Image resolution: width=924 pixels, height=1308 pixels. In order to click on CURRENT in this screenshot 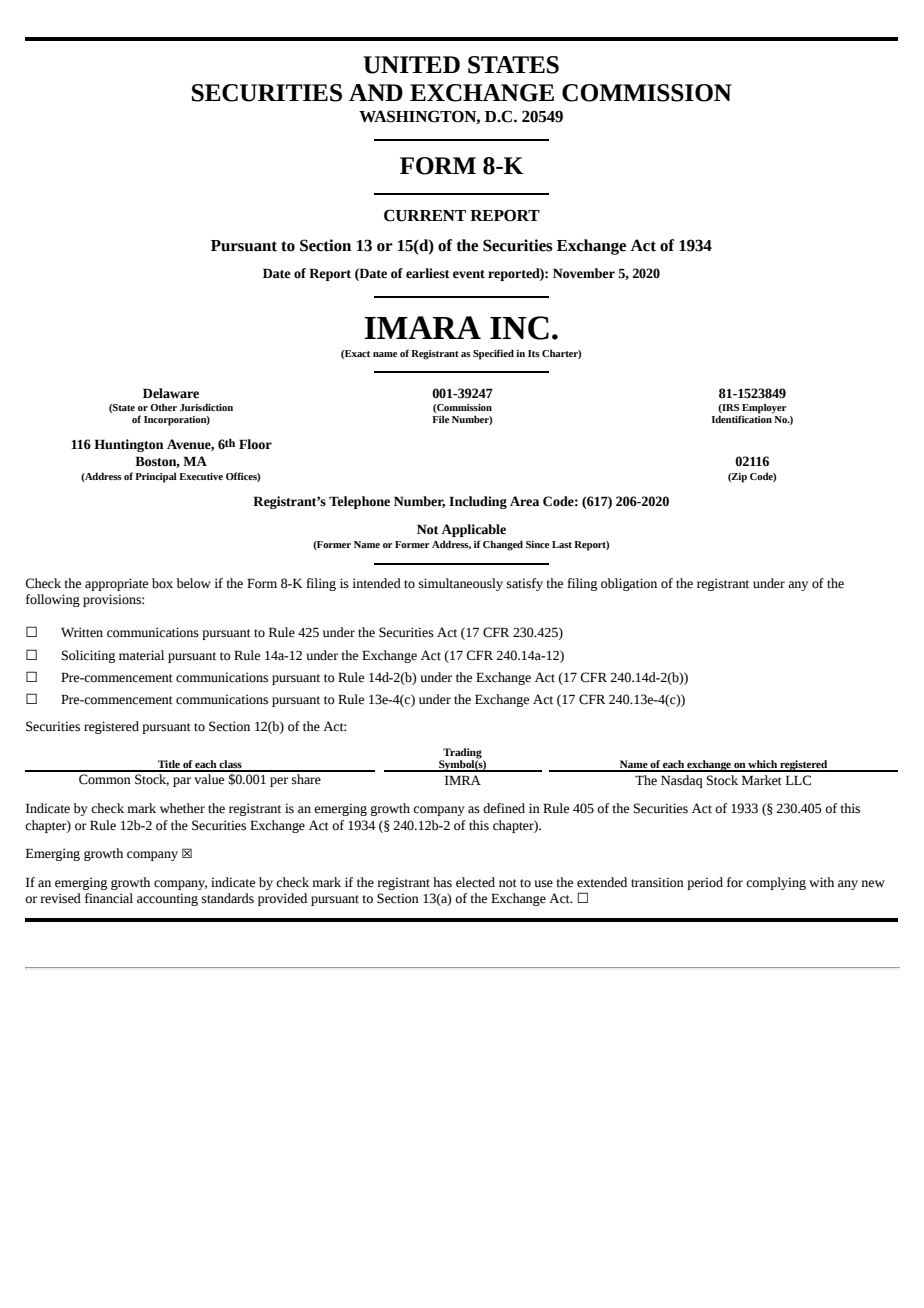, I will do `click(425, 215)`.
